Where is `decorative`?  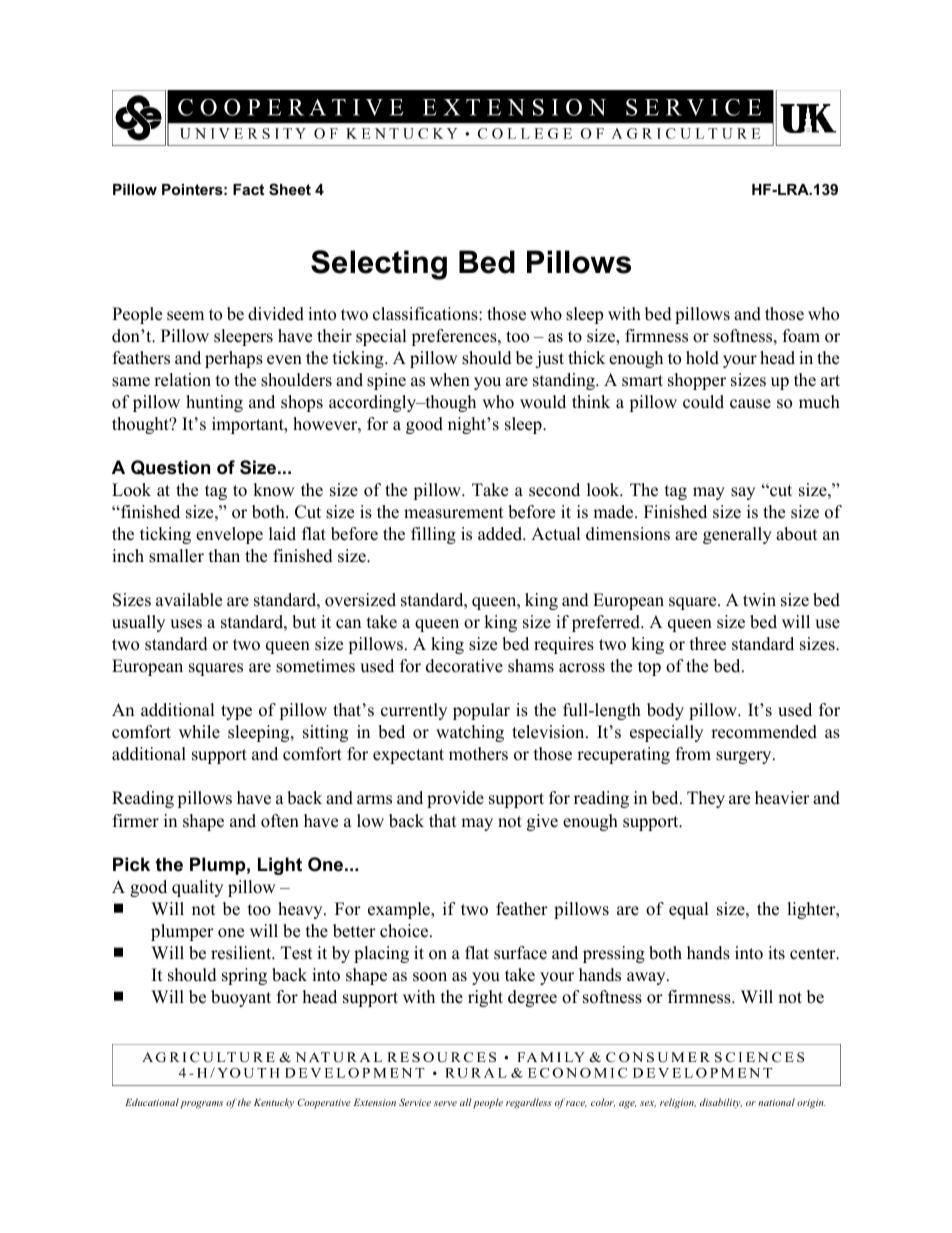 decorative is located at coordinates (464, 666).
